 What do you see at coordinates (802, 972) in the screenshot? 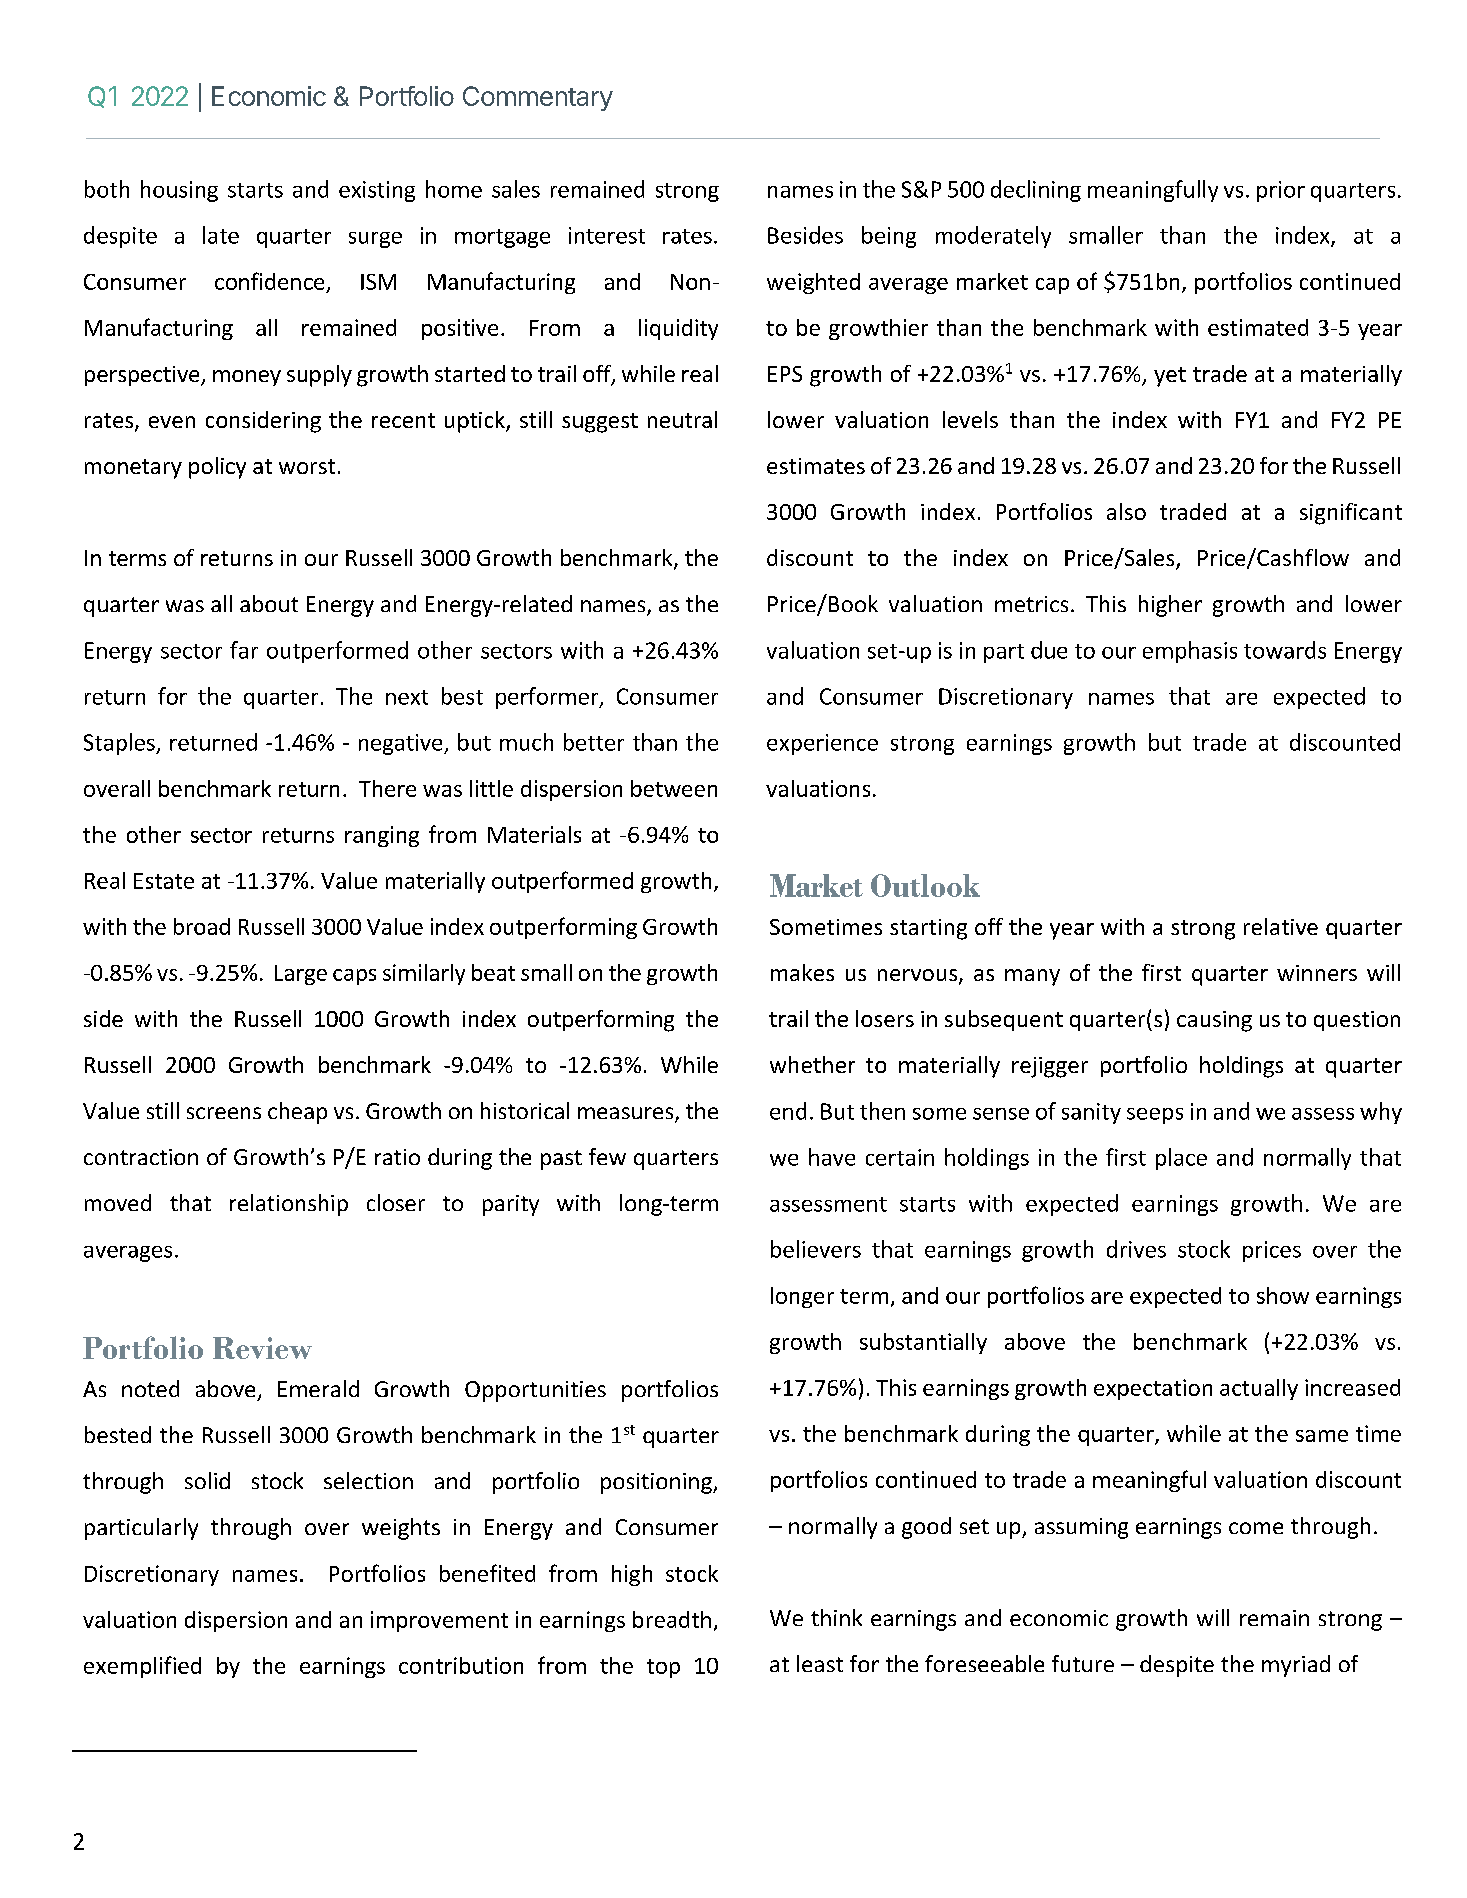
I see `makes` at bounding box center [802, 972].
